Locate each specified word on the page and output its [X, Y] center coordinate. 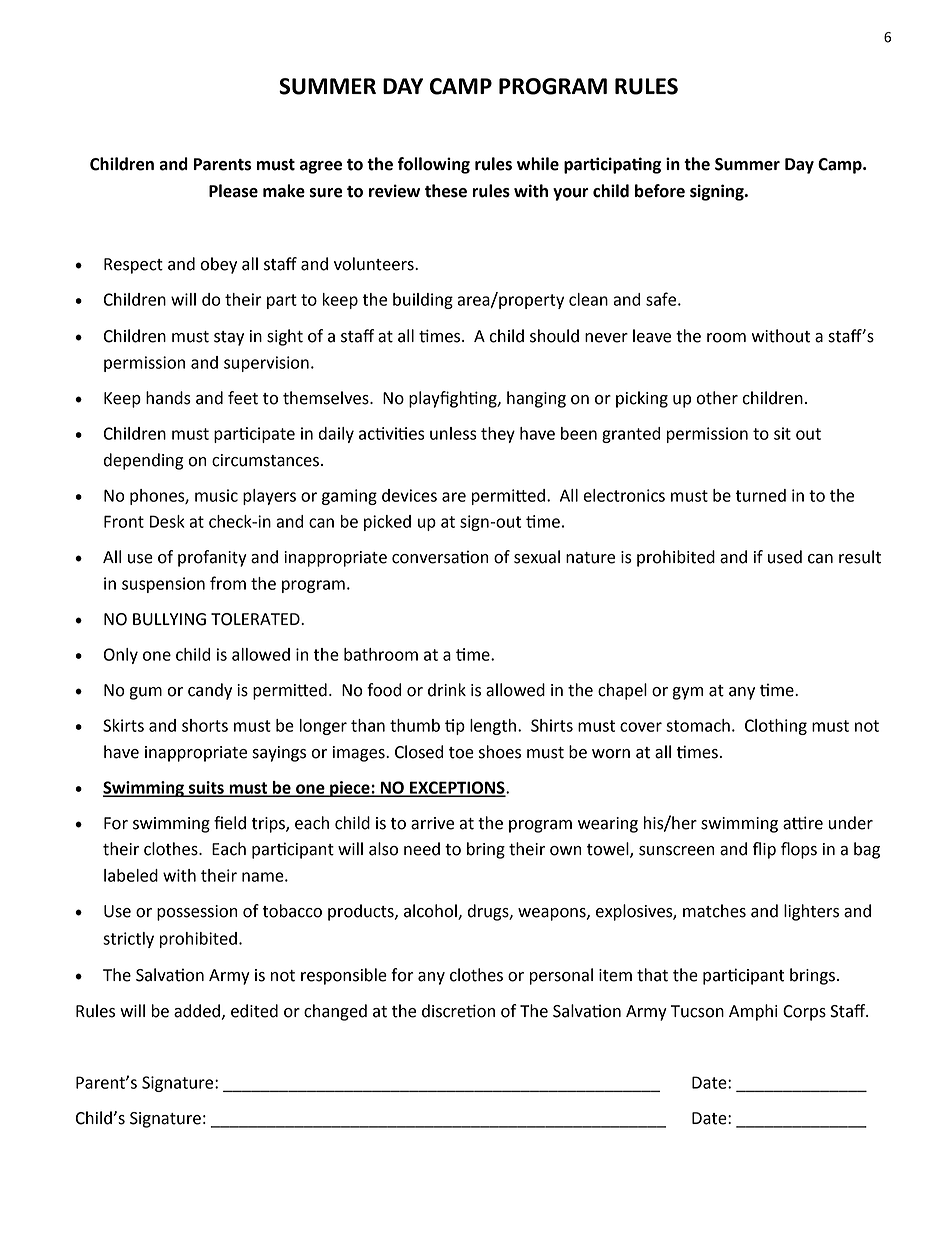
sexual [537, 557]
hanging [536, 399]
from [228, 583]
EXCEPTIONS [457, 788]
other [717, 398]
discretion [458, 1011]
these [446, 191]
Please [233, 191]
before [660, 191]
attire [803, 823]
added [197, 1011]
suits [206, 788]
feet [243, 398]
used [785, 557]
